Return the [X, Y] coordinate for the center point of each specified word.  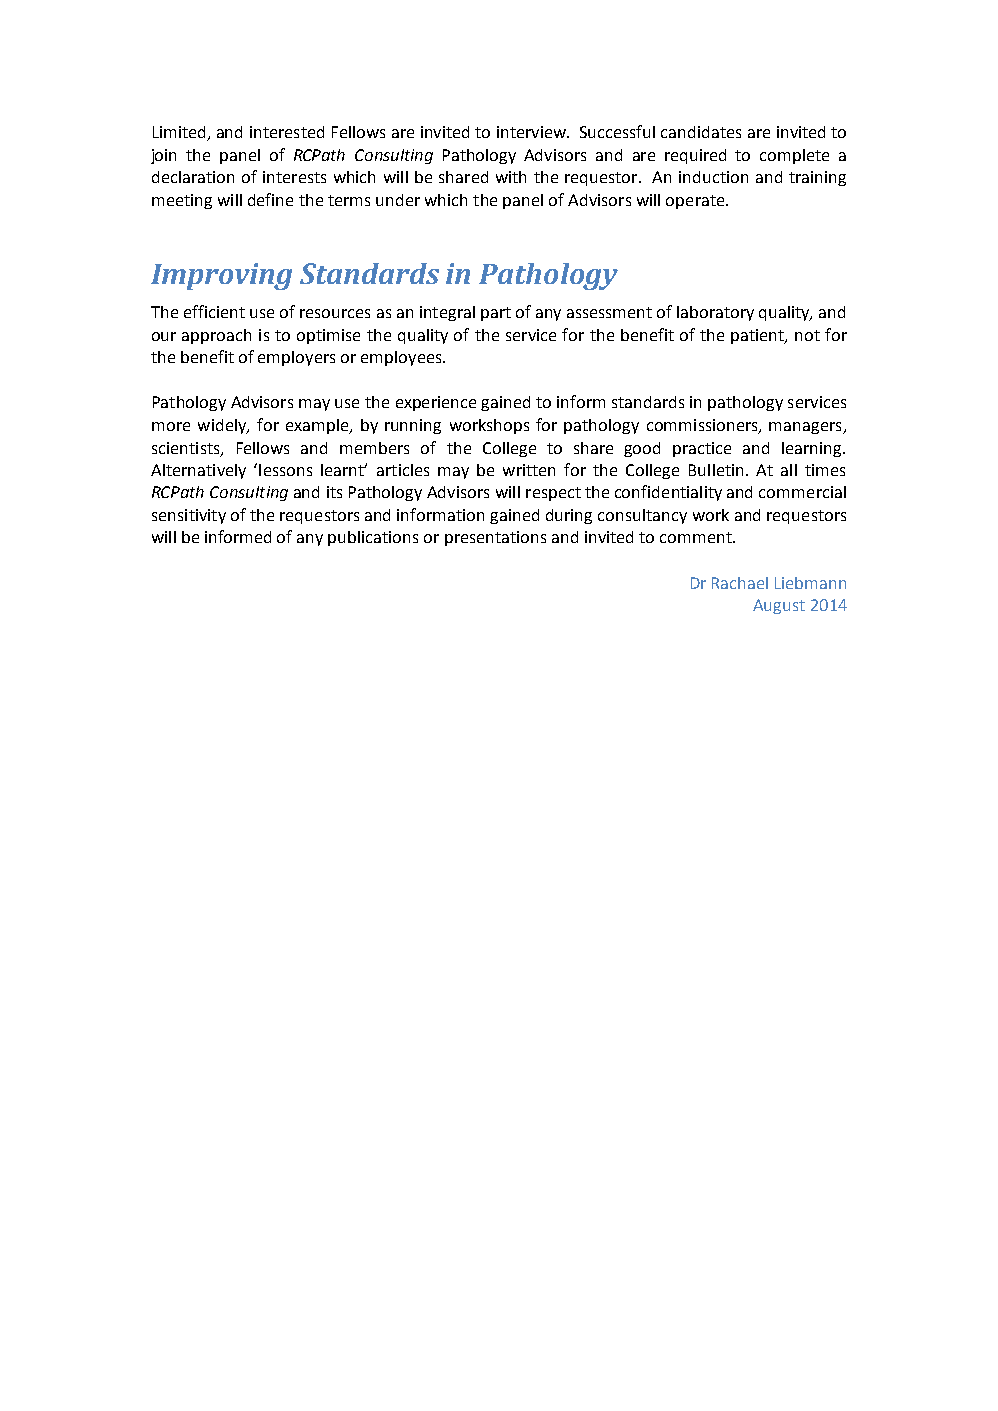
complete [794, 156]
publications [373, 538]
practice [702, 449]
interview [532, 132]
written [529, 470]
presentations [495, 538]
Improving [221, 276]
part [496, 314]
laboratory [715, 313]
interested [287, 132]
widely [223, 426]
